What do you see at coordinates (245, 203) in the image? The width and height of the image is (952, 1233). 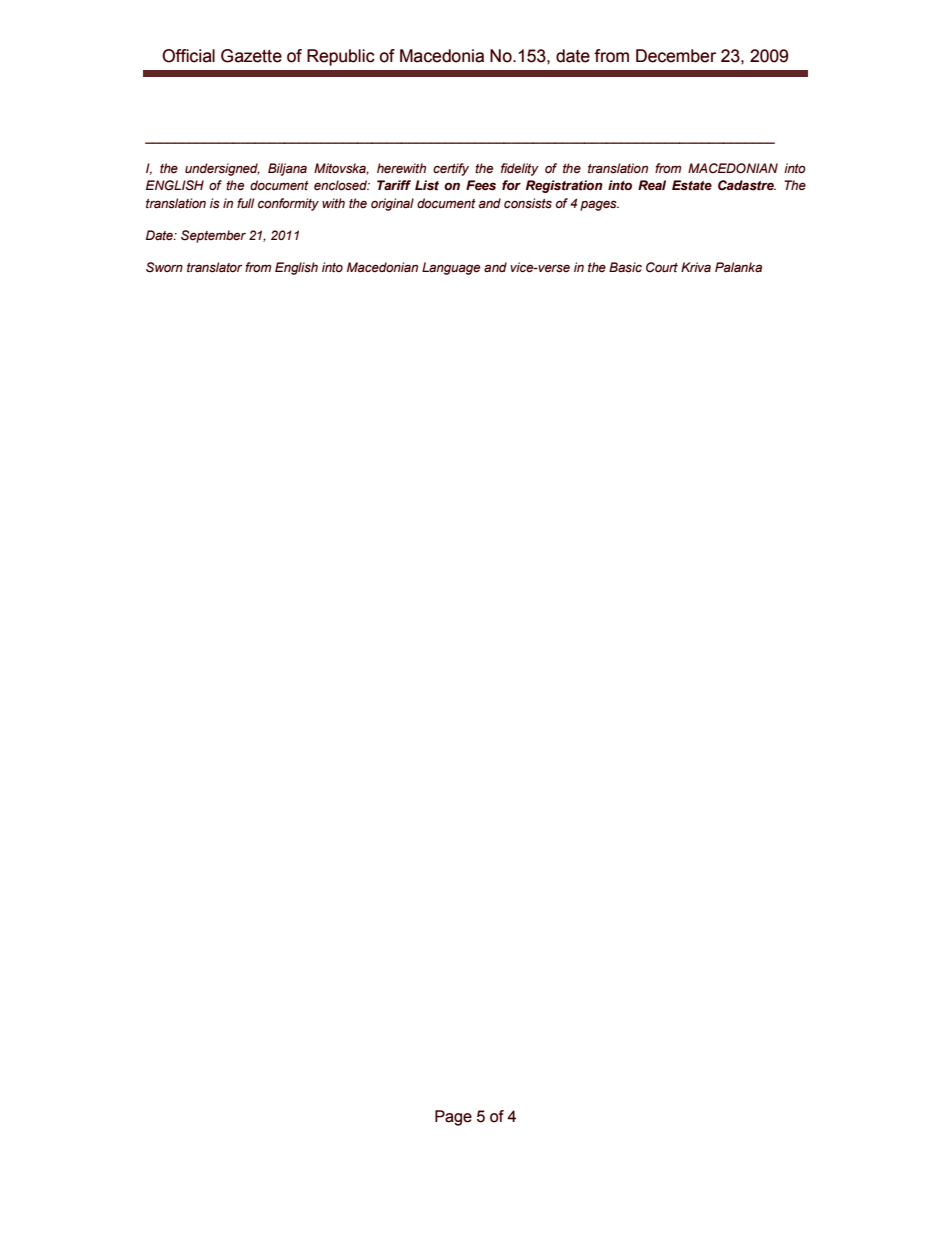 I see `full` at bounding box center [245, 203].
